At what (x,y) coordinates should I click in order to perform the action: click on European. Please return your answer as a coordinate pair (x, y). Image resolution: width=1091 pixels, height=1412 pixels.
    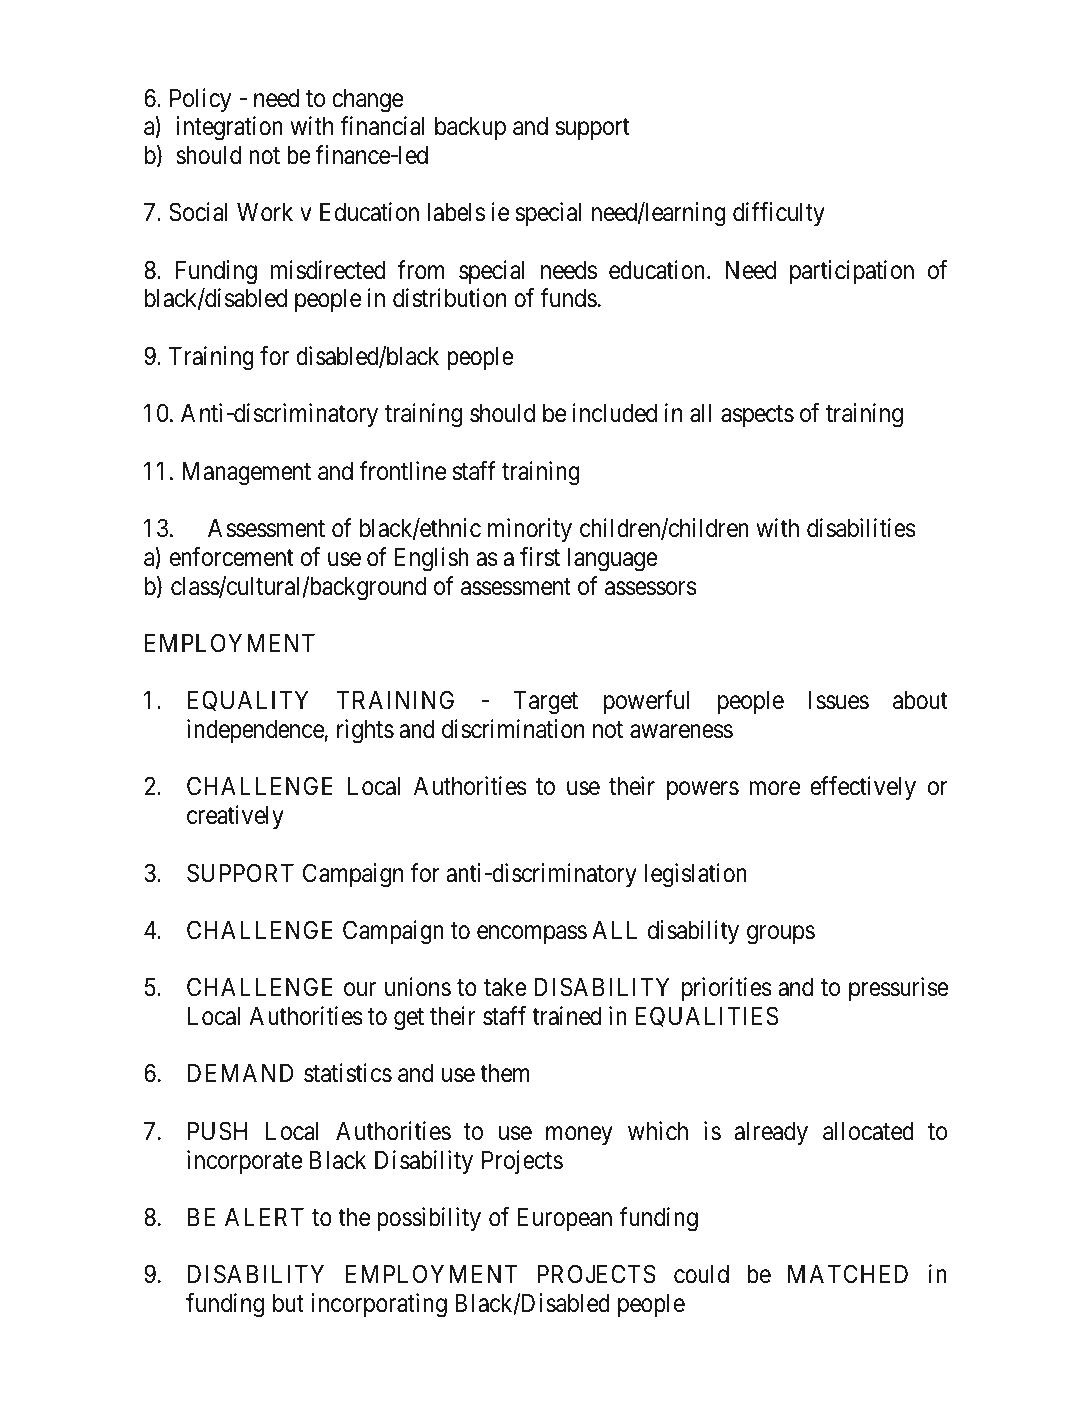
    Looking at the image, I should click on (565, 1219).
